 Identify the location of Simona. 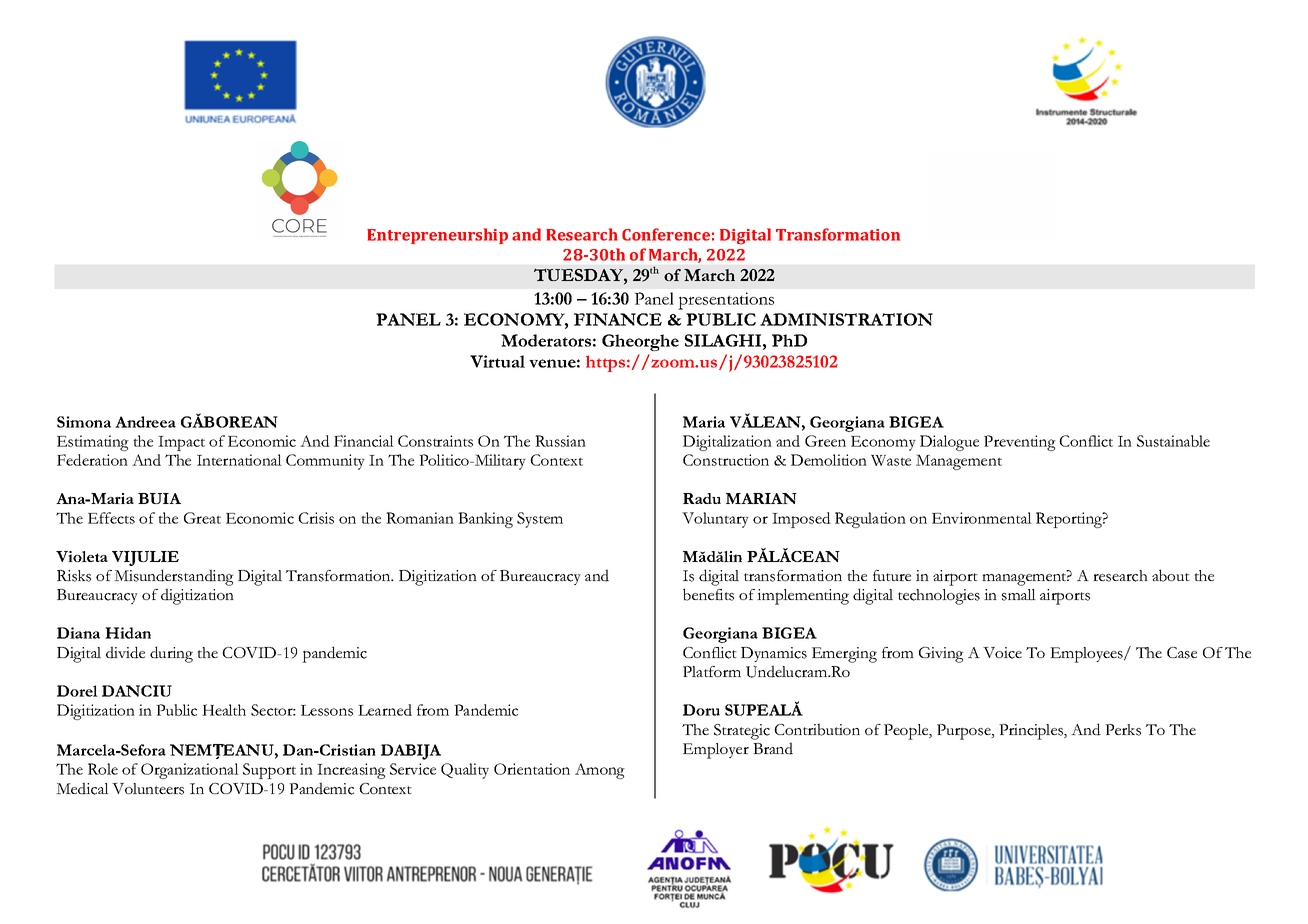
(84, 422).
